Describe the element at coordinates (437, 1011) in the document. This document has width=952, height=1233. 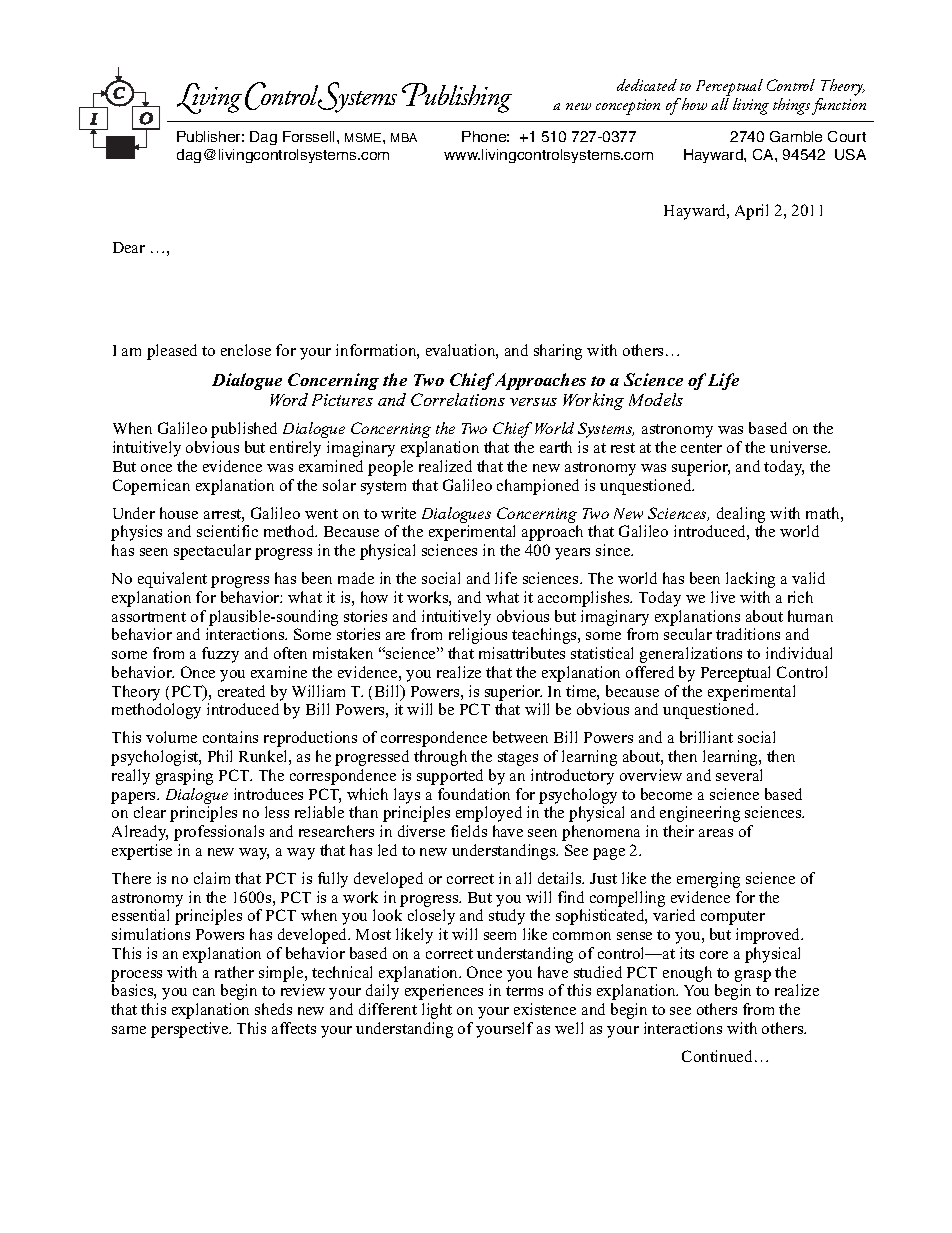
I see `light` at that location.
